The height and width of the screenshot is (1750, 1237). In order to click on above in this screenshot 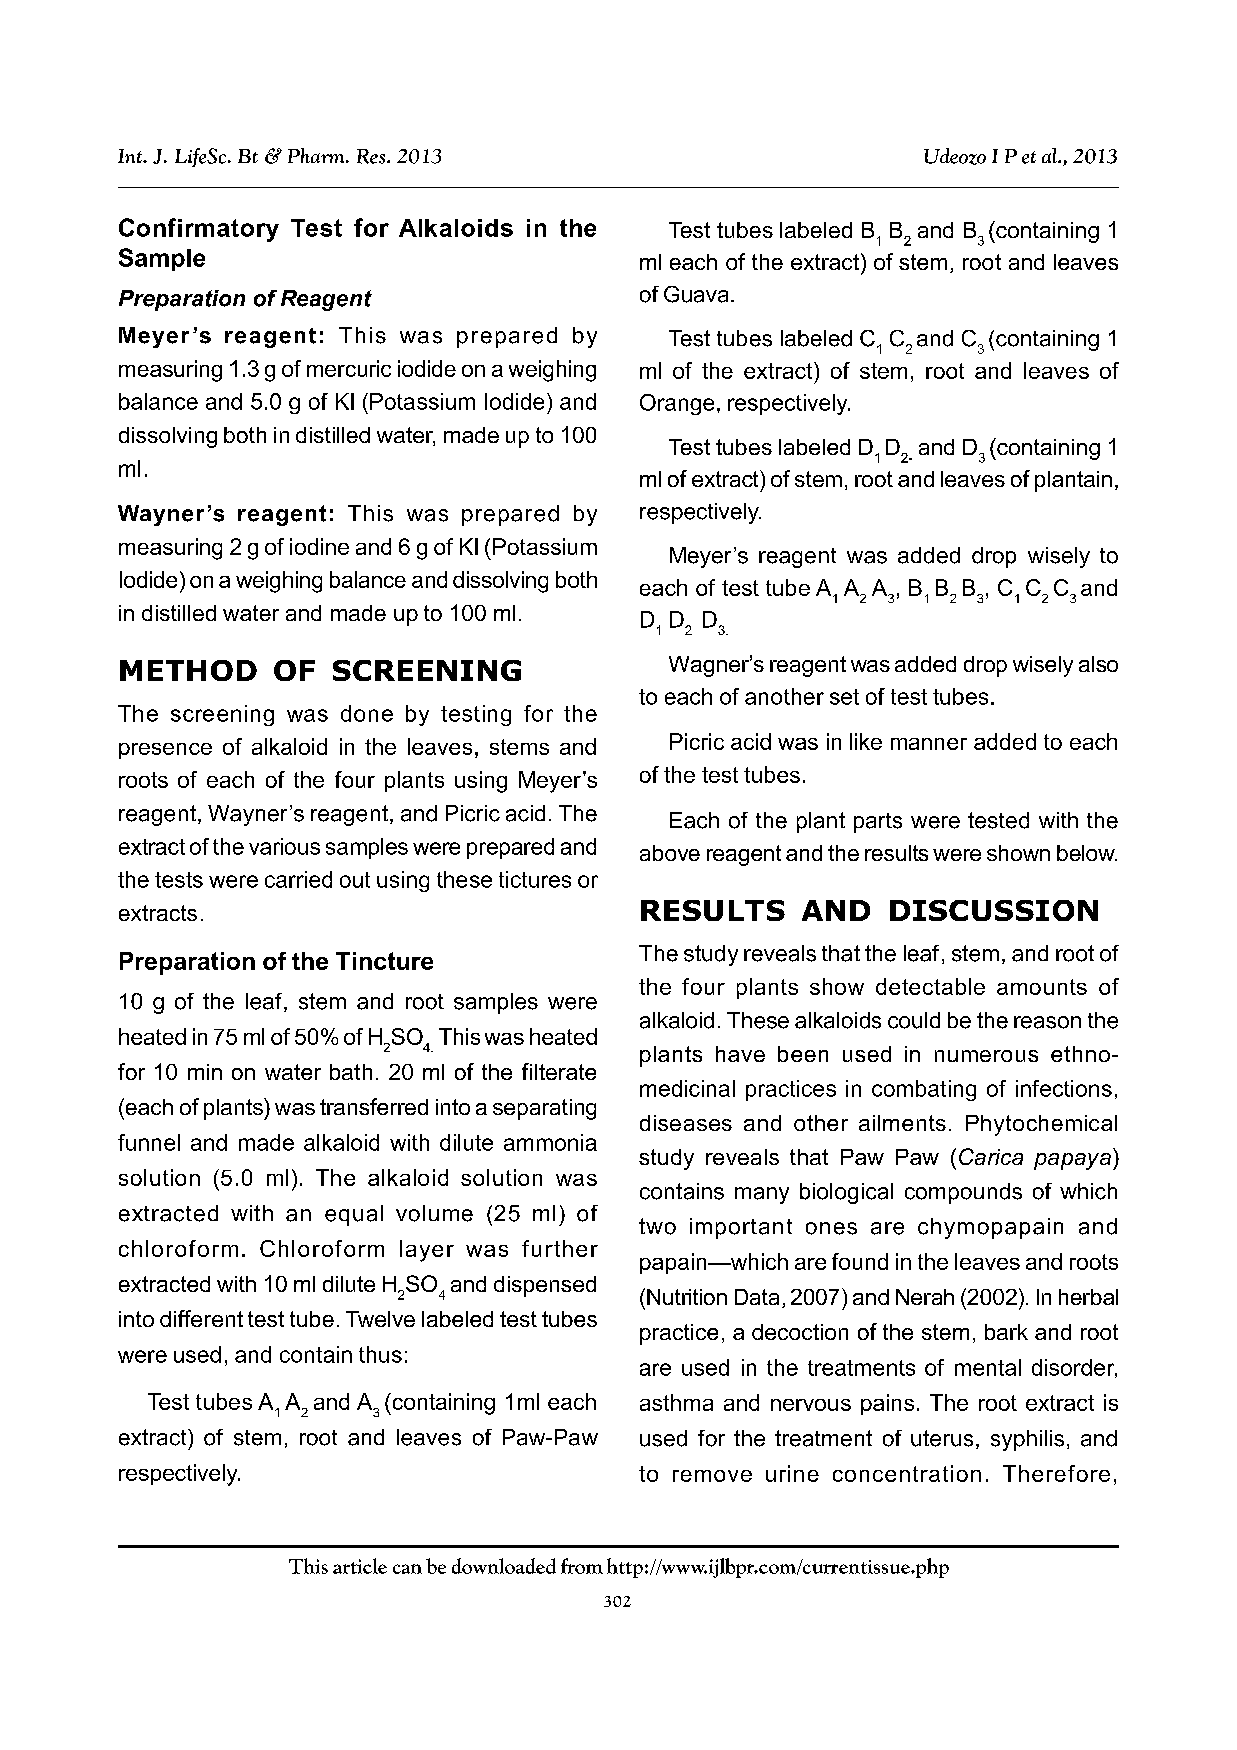, I will do `click(670, 853)`.
